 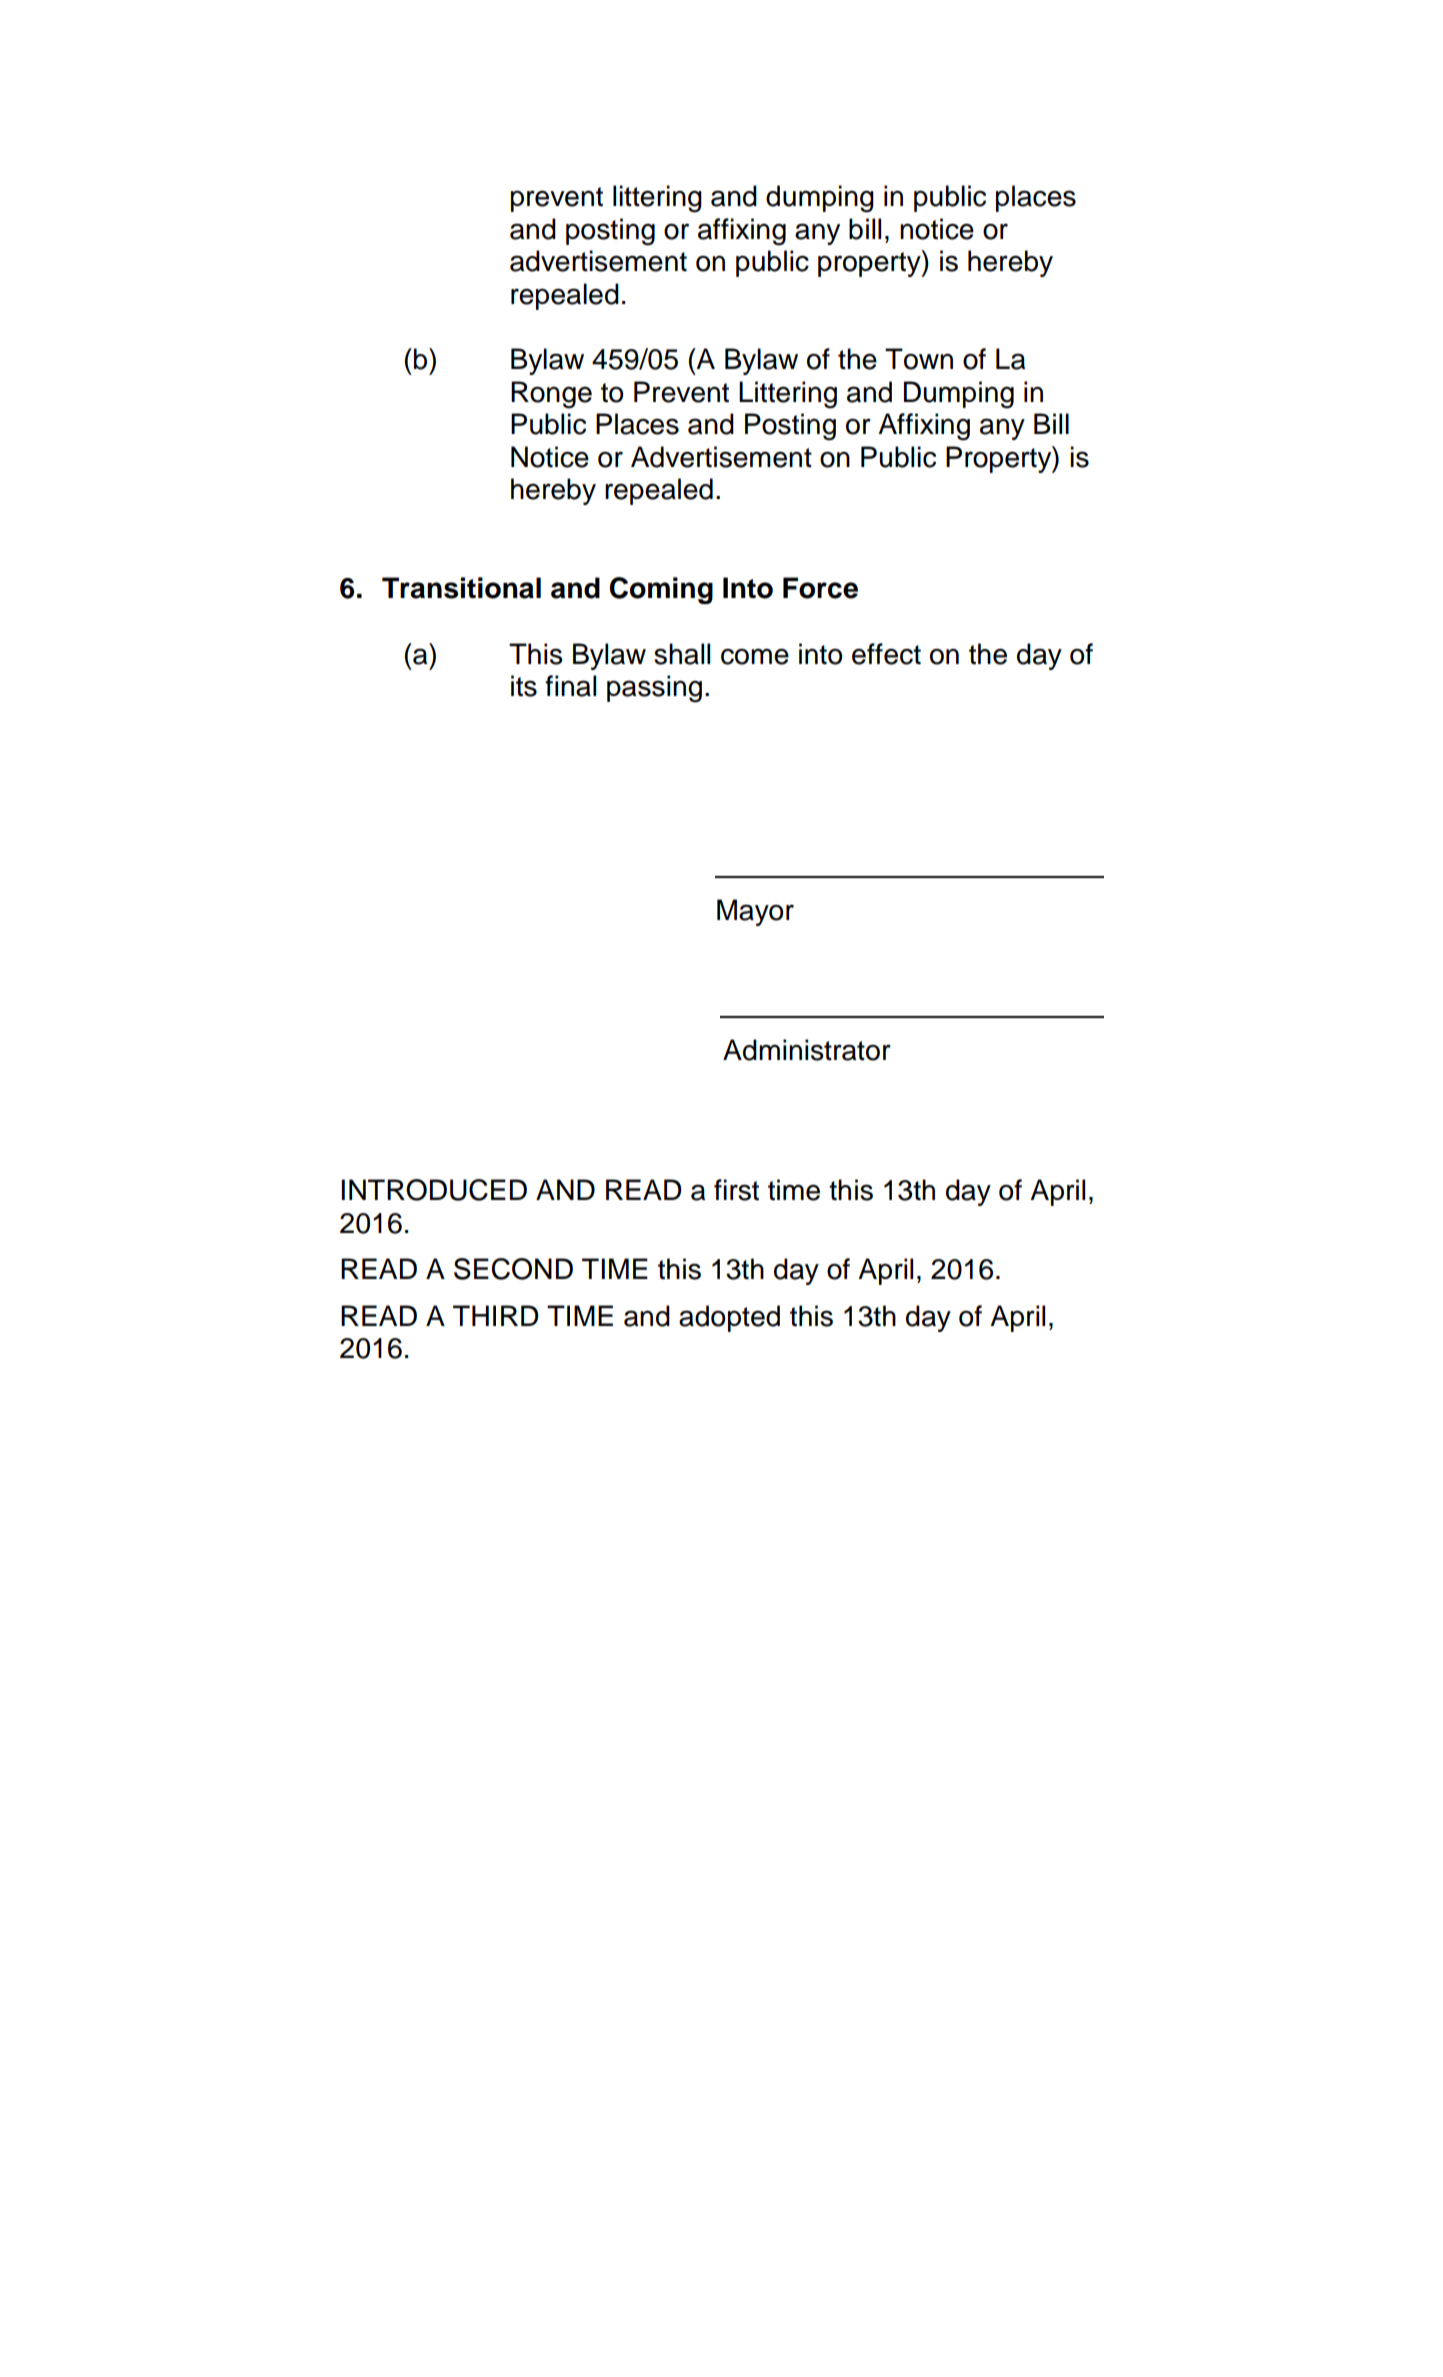 I want to click on first, so click(x=736, y=1190).
